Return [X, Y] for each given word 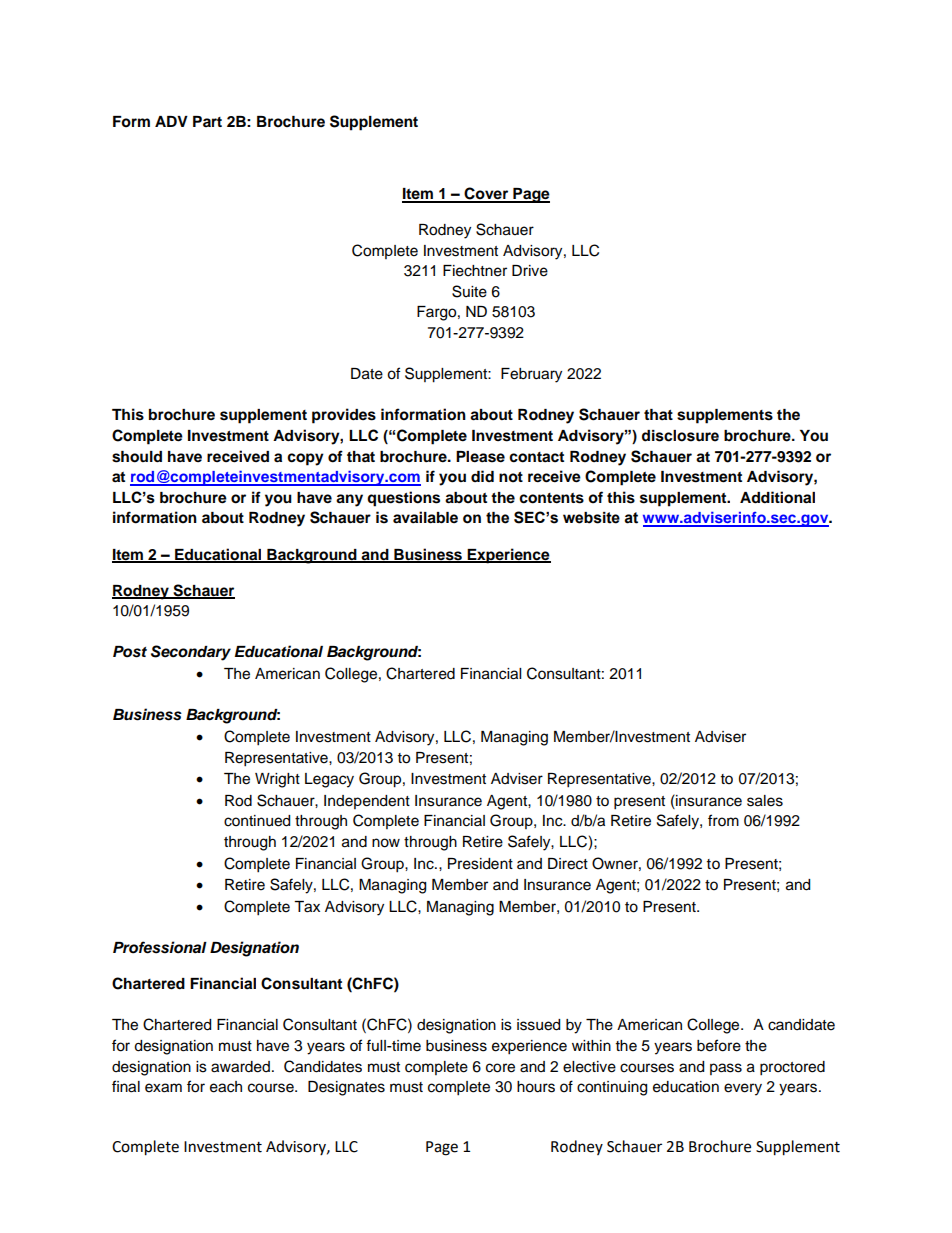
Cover [487, 194]
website [591, 518]
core [500, 1068]
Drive [530, 271]
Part [207, 121]
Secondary [191, 653]
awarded [240, 1067]
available [425, 517]
